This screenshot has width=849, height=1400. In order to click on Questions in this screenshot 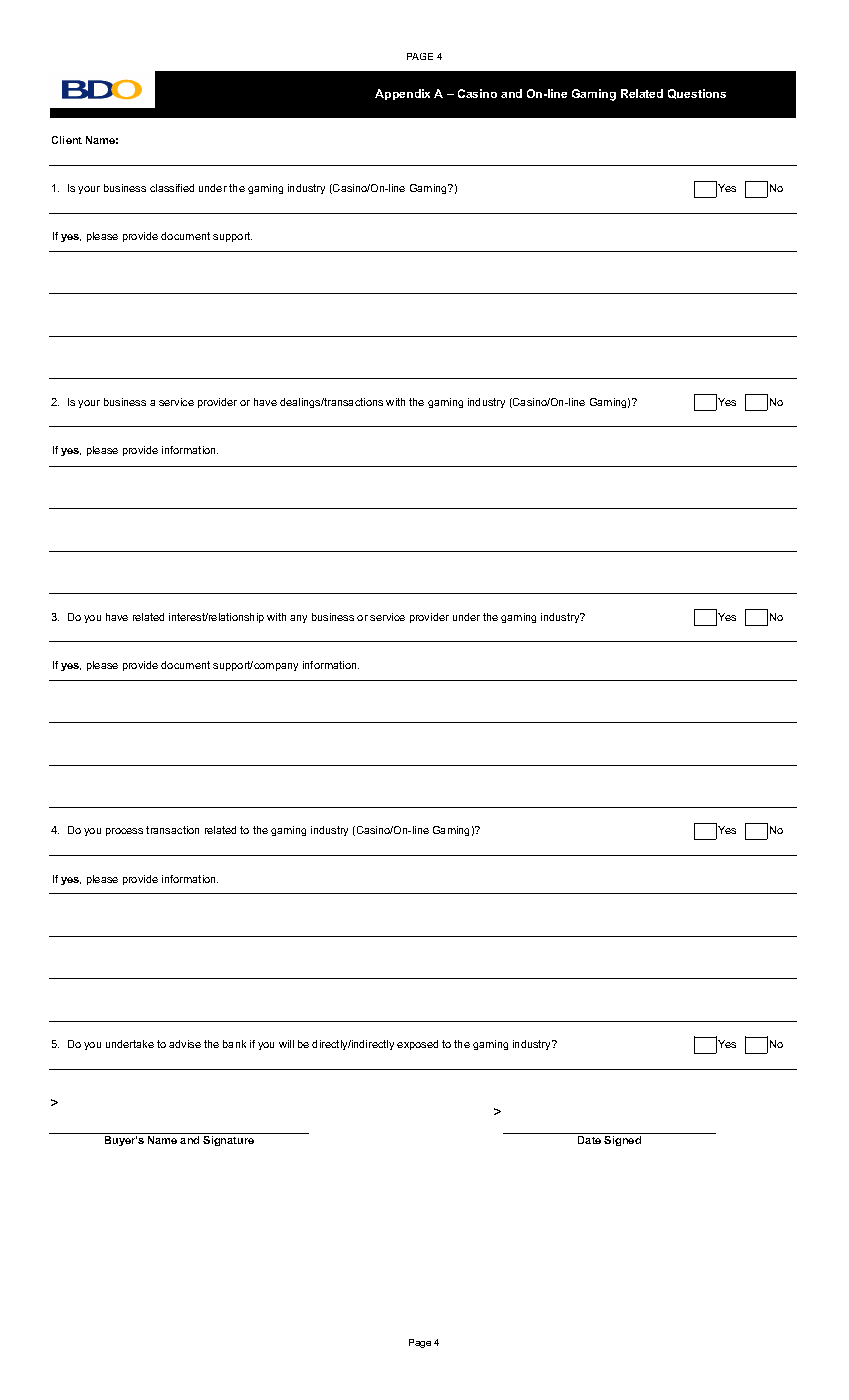, I will do `click(697, 94)`.
